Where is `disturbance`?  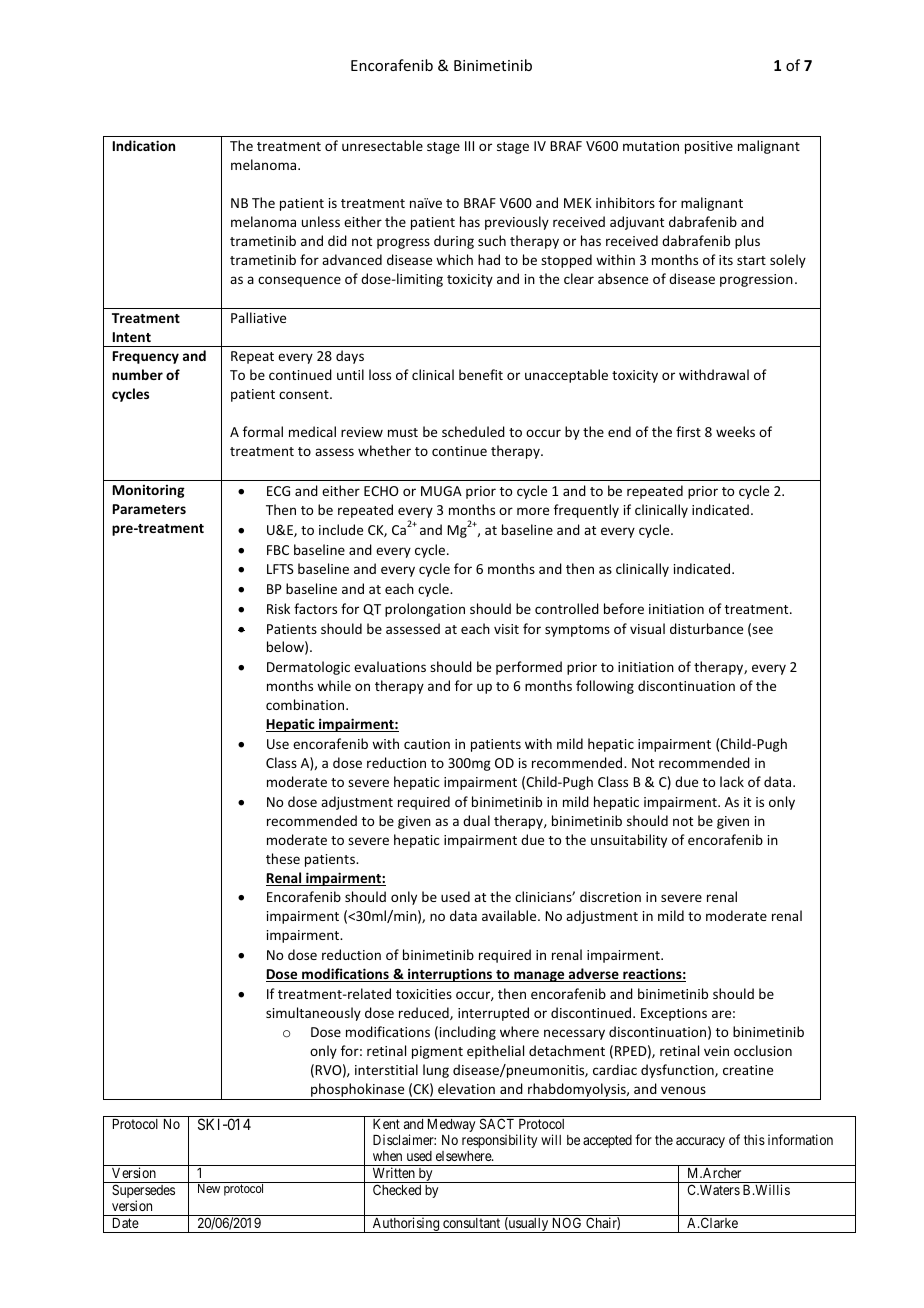 disturbance is located at coordinates (706, 628).
